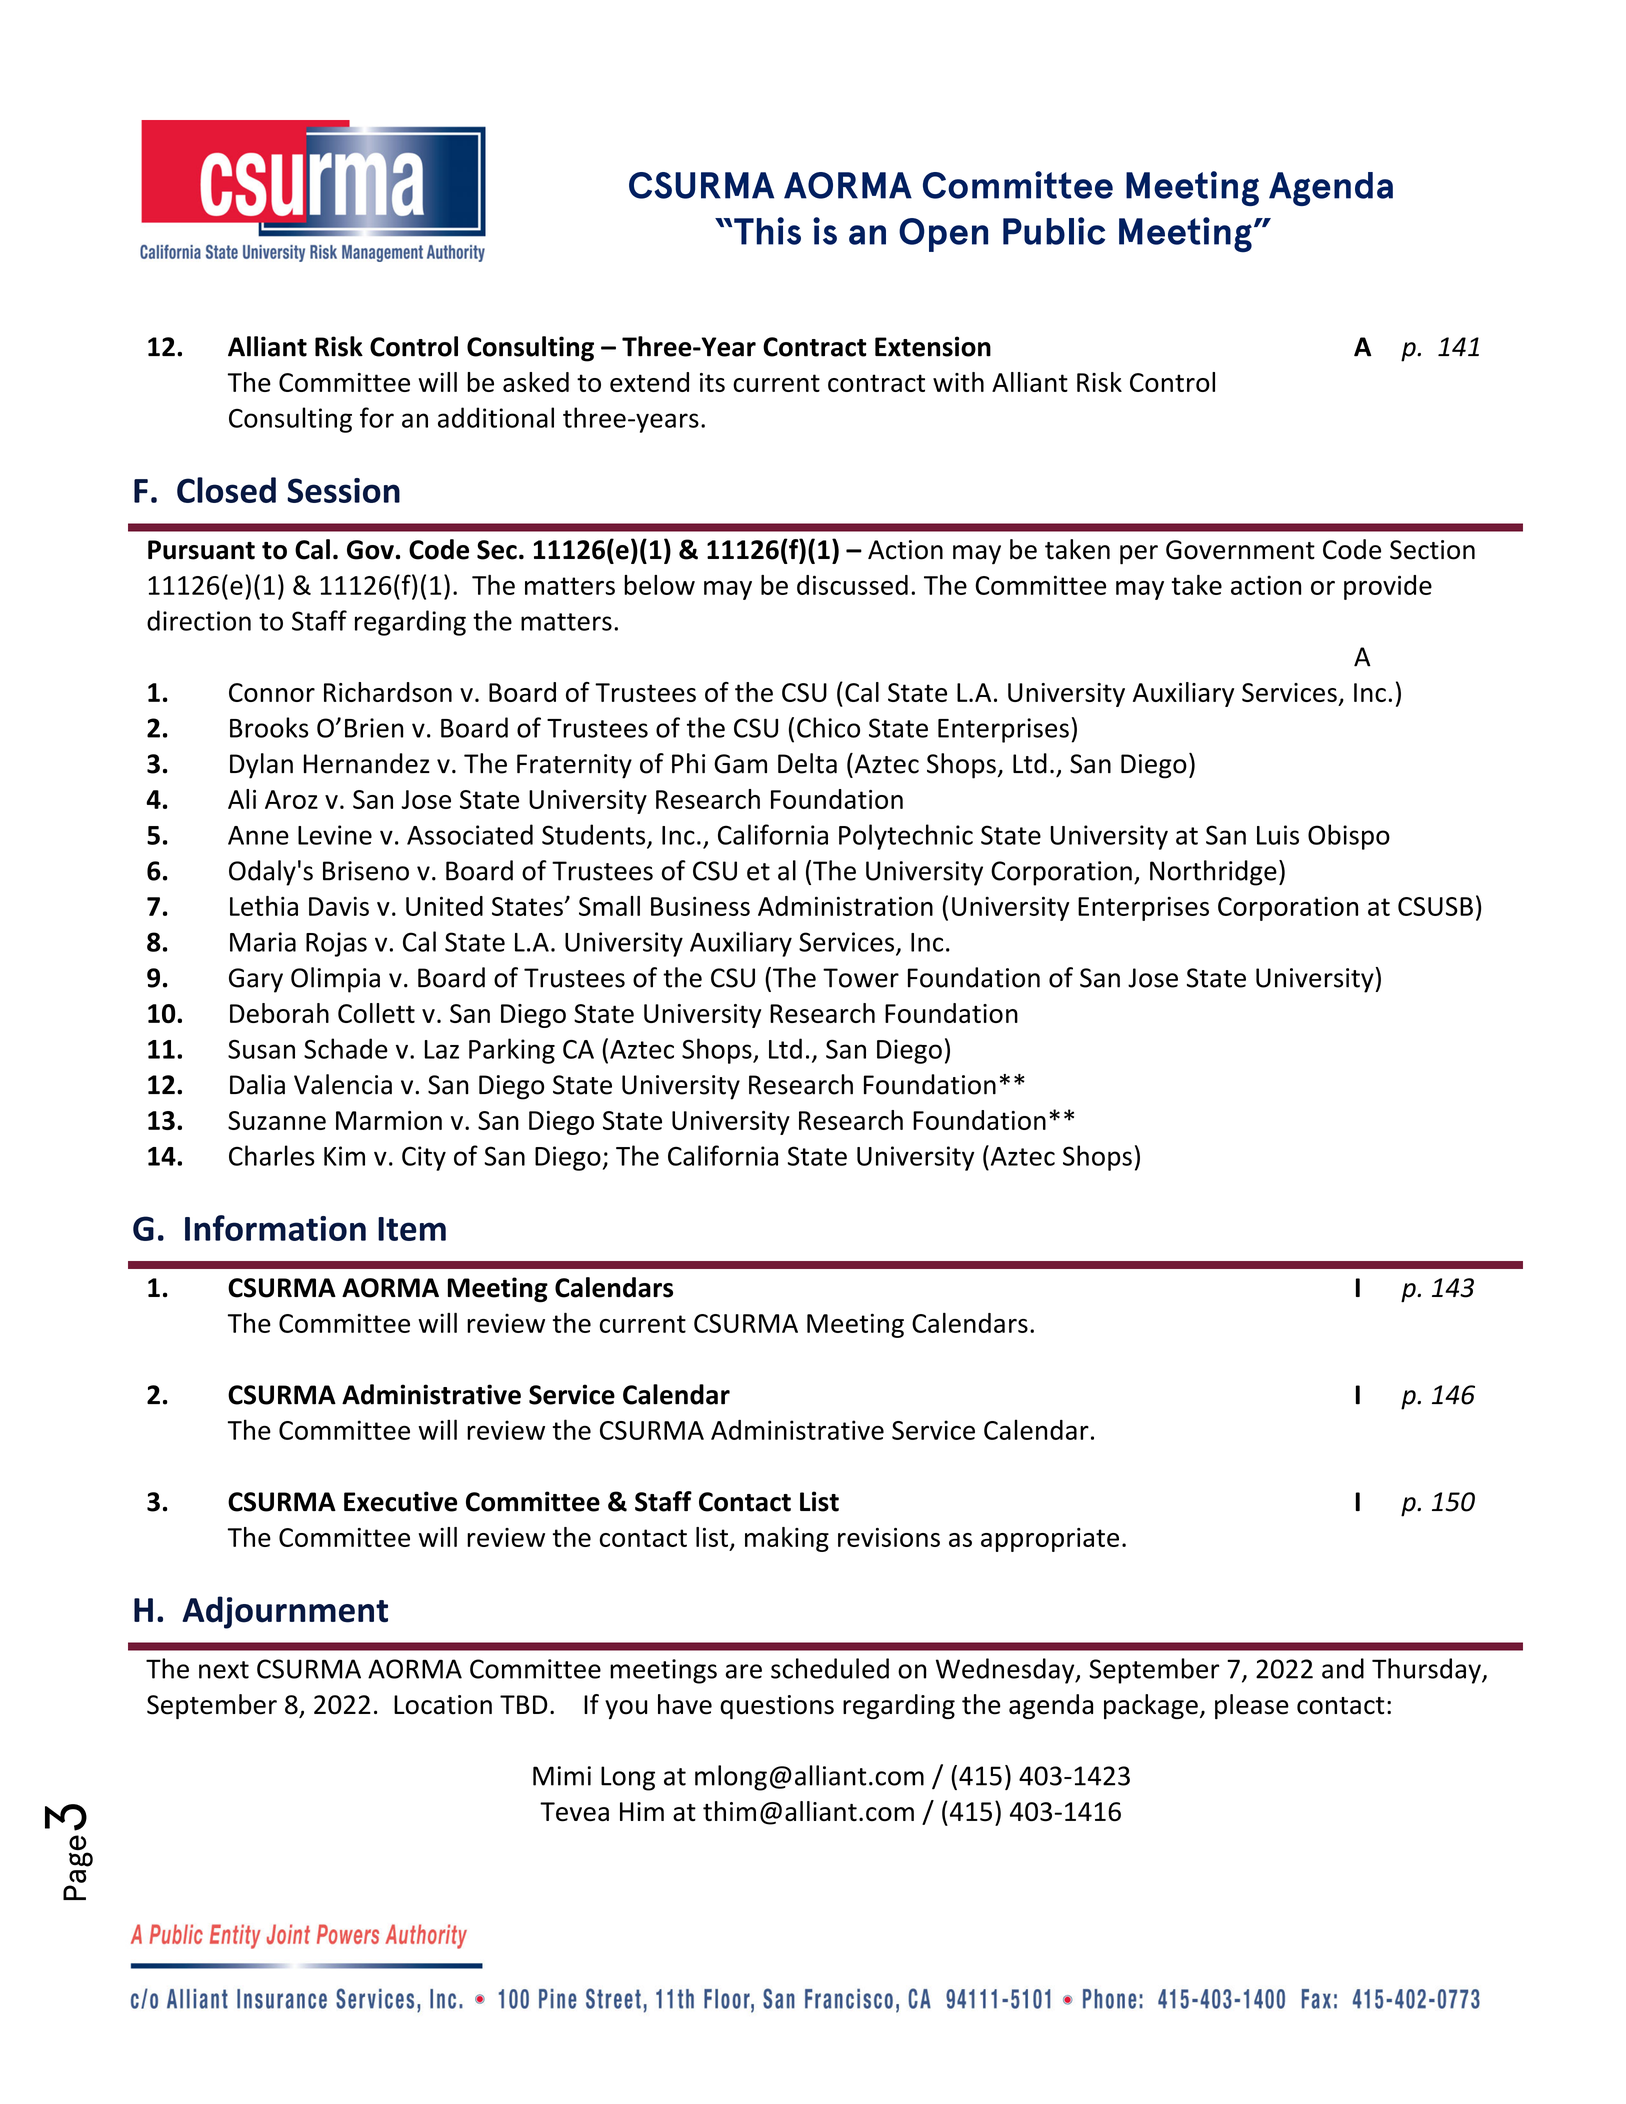  What do you see at coordinates (1388, 587) in the image?
I see `provide` at bounding box center [1388, 587].
